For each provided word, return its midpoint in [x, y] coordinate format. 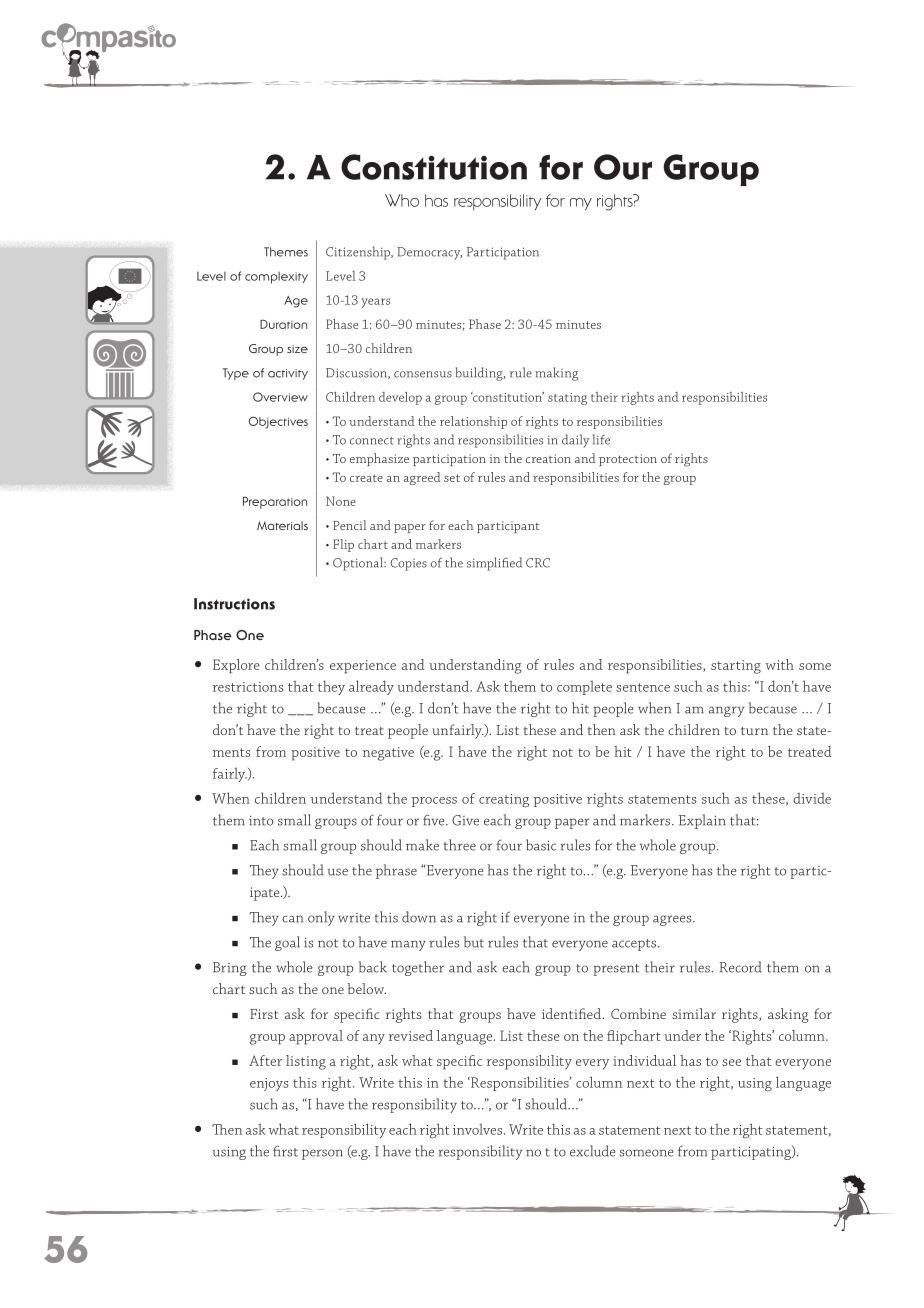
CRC [538, 563]
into [261, 821]
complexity [276, 278]
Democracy [429, 253]
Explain [702, 821]
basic [541, 845]
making [556, 374]
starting [736, 667]
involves [477, 1129]
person [322, 1154]
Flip [343, 545]
